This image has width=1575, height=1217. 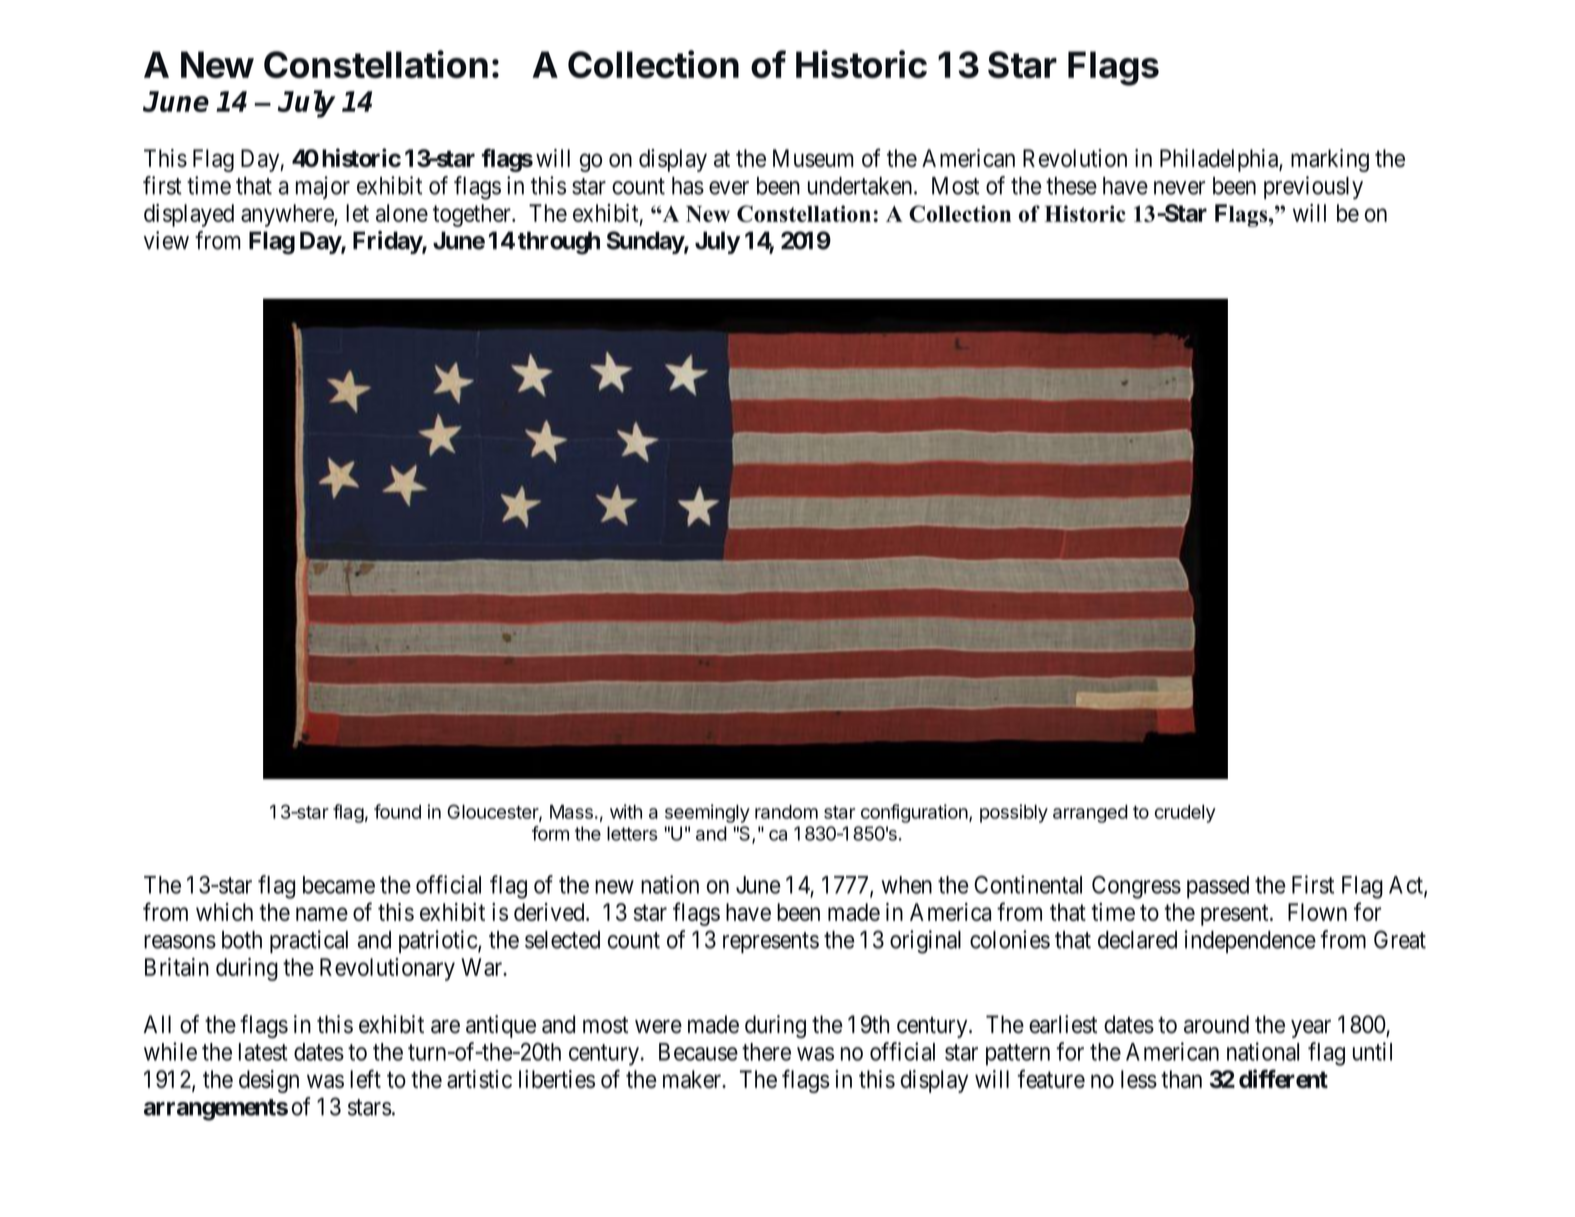 I want to click on different, so click(x=1283, y=1078).
